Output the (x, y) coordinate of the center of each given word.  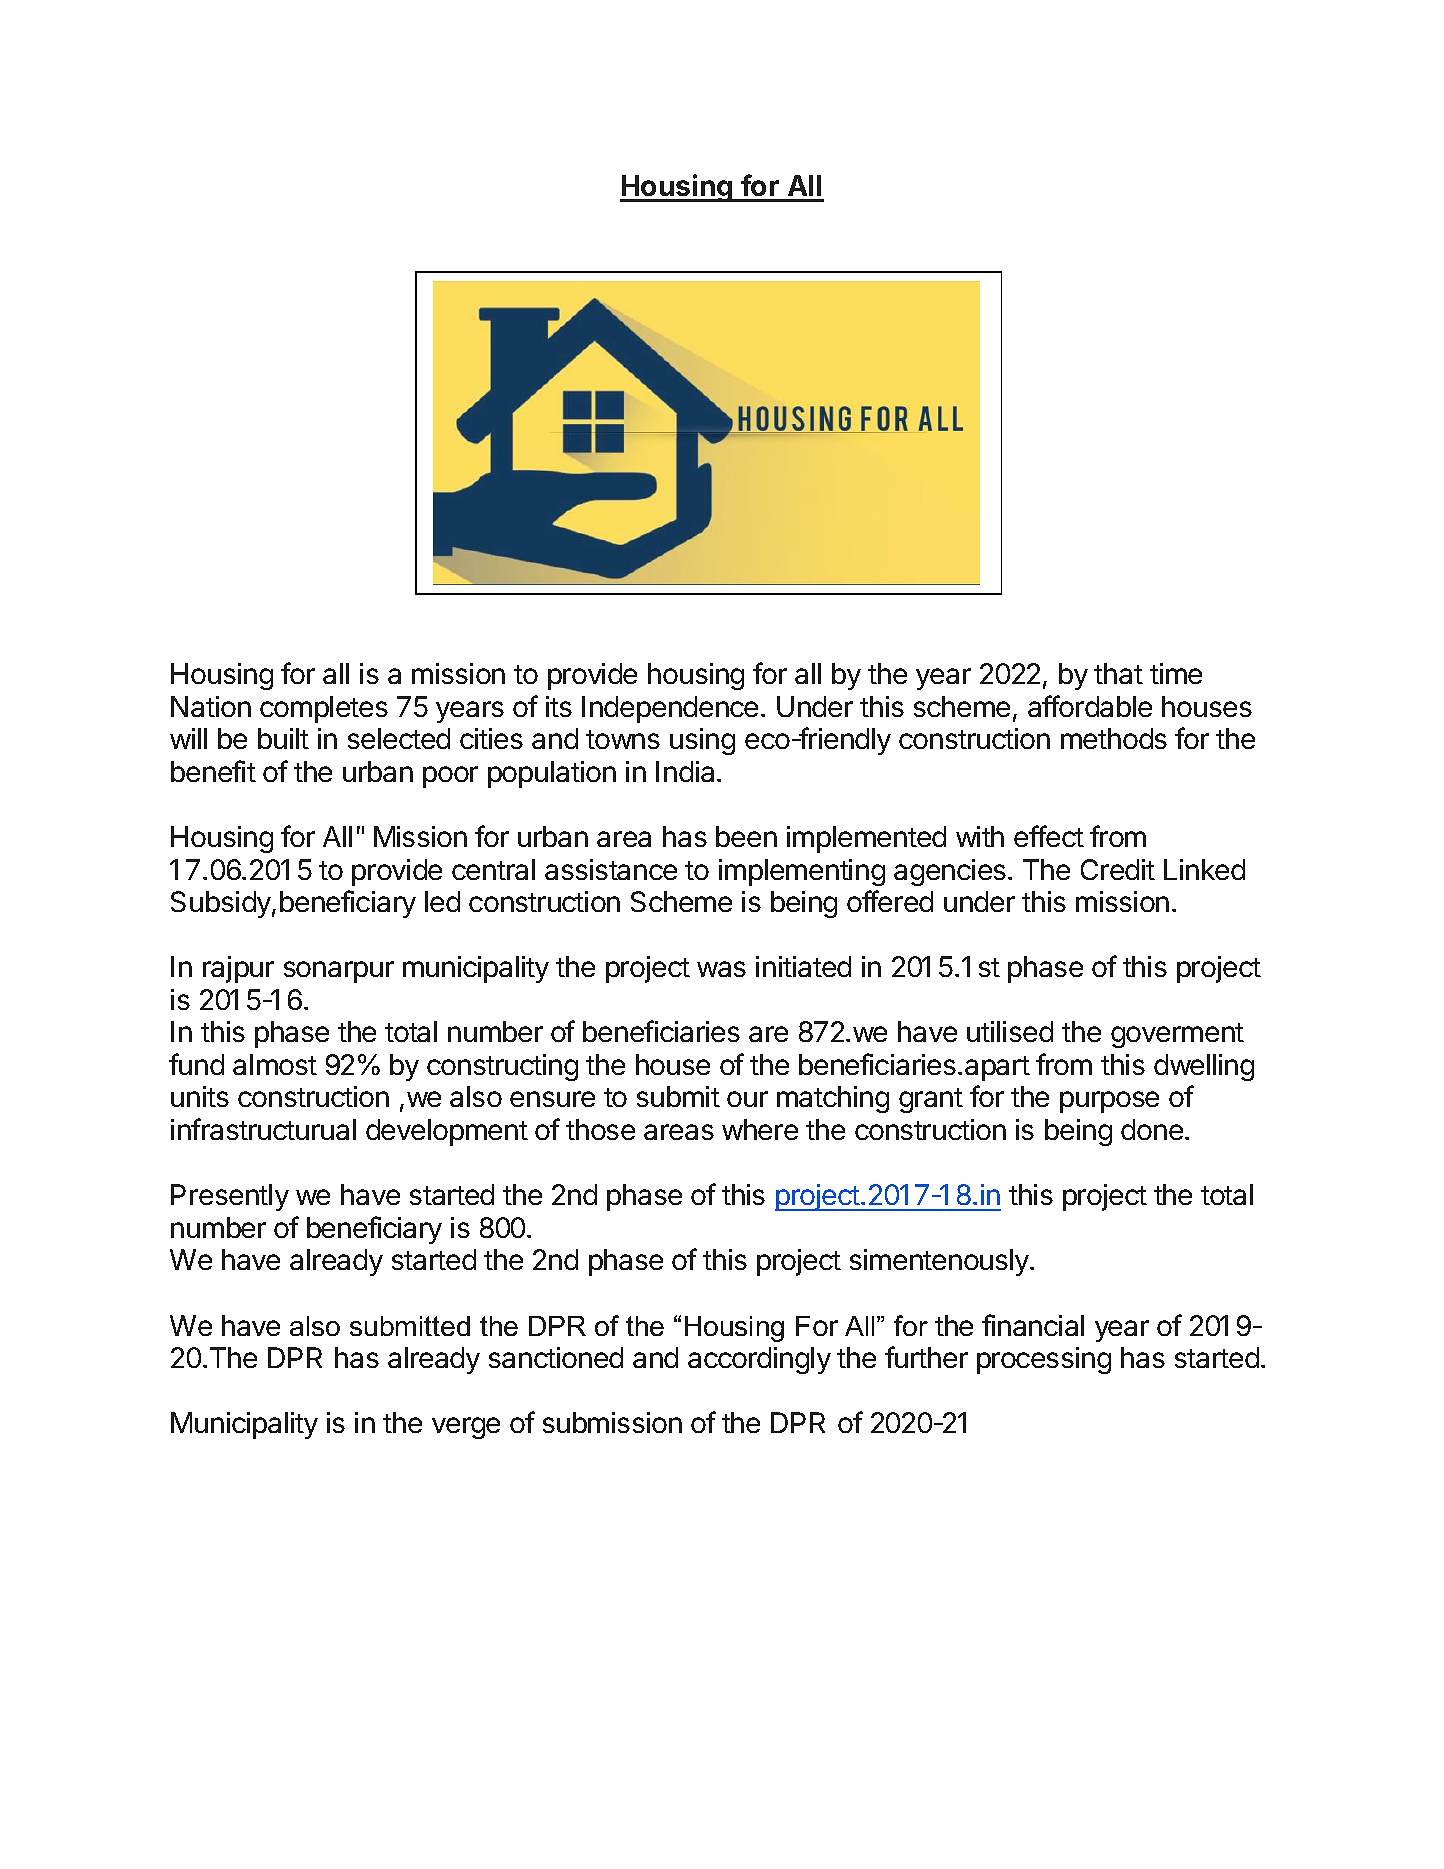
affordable (1090, 706)
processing (1044, 1360)
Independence (670, 709)
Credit (1118, 869)
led (442, 901)
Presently (230, 1197)
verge (466, 1428)
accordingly (759, 1360)
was (721, 969)
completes (324, 709)
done (1152, 1129)
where (760, 1129)
